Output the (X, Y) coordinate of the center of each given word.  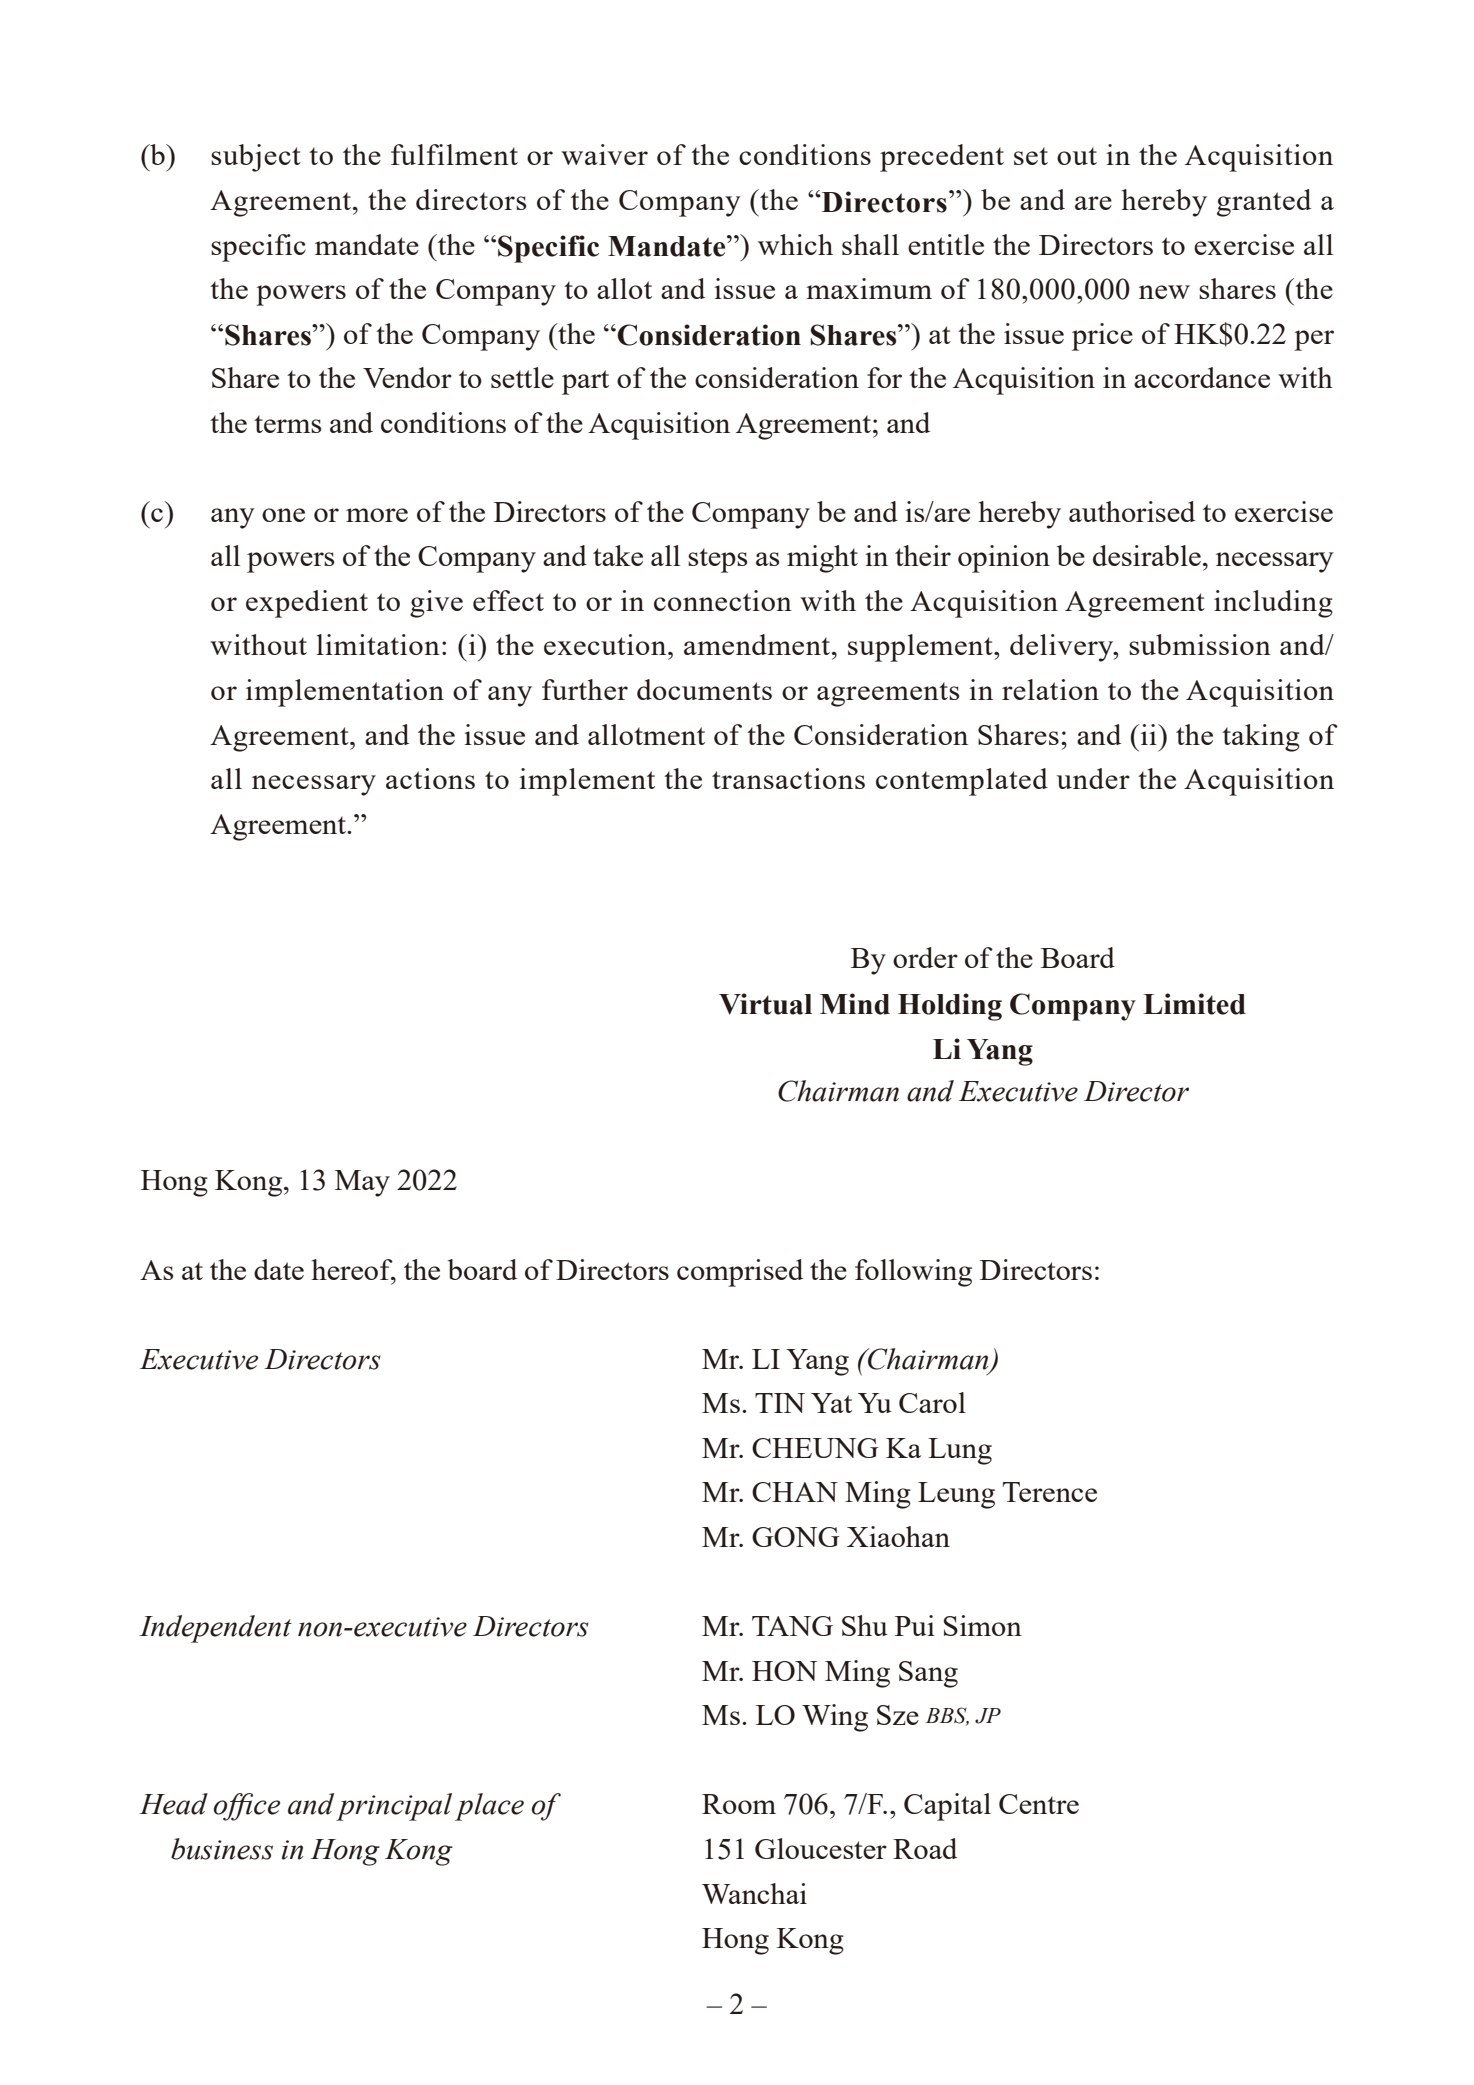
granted (1264, 203)
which (795, 244)
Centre (1039, 1804)
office (247, 1807)
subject (256, 158)
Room (739, 1804)
